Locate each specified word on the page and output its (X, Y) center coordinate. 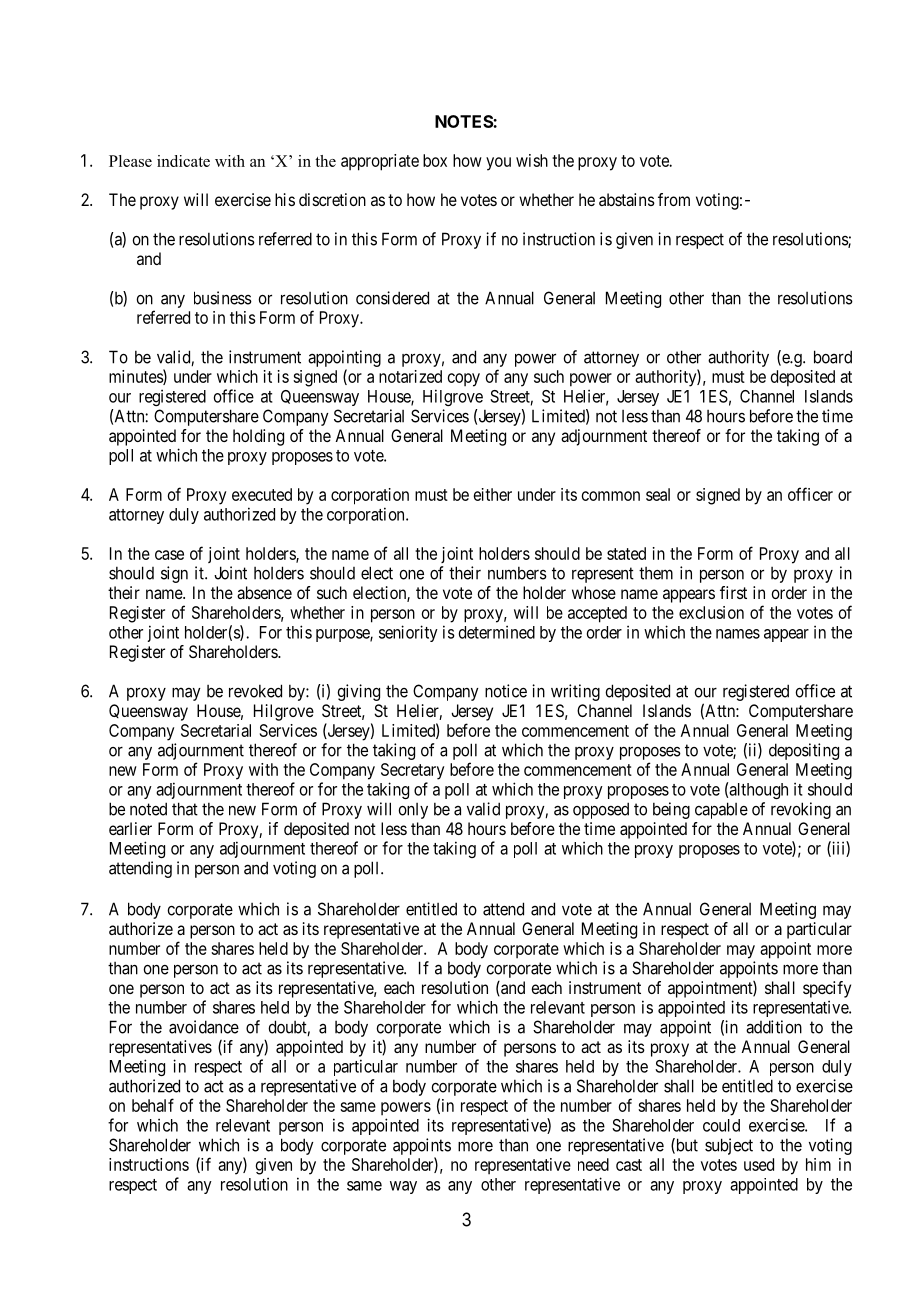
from (674, 199)
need (593, 1164)
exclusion (711, 612)
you (498, 164)
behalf (153, 1105)
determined (497, 632)
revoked (255, 691)
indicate (183, 161)
